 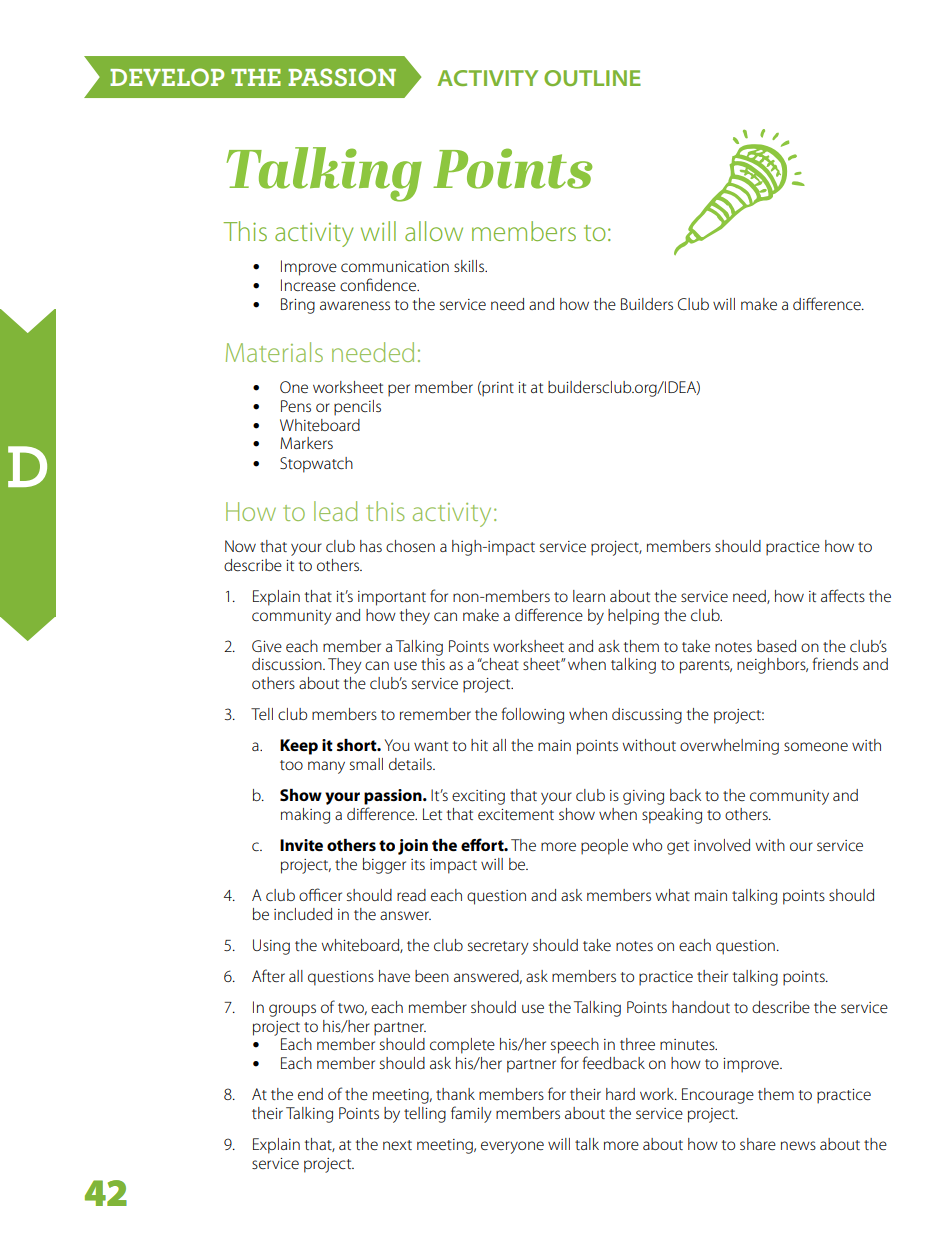 I want to click on Materials, so click(x=274, y=352).
